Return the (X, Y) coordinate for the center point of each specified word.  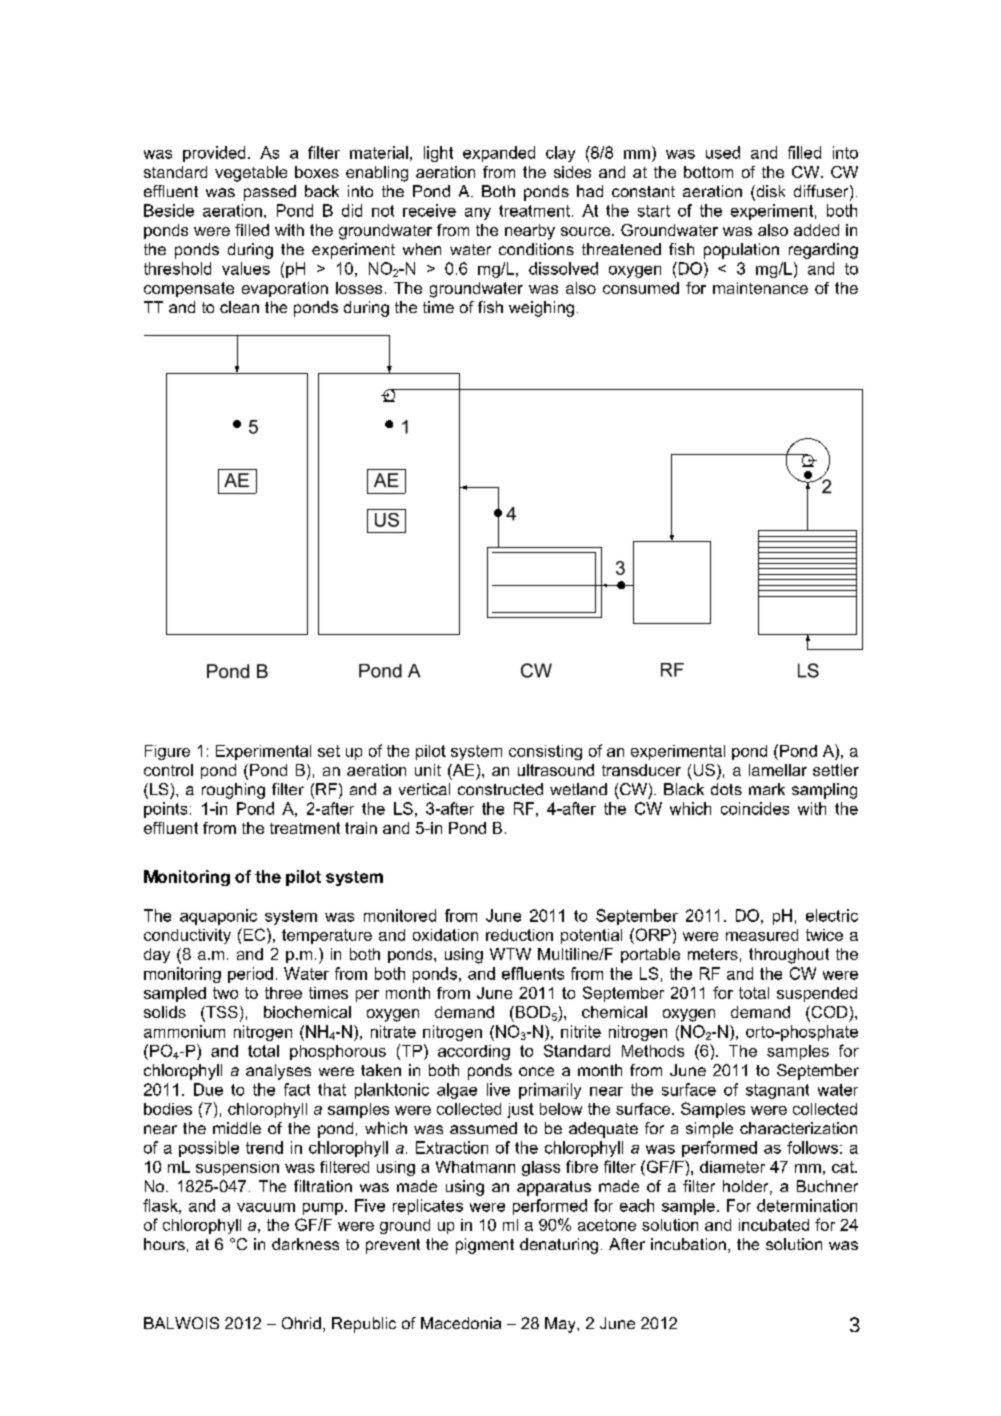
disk (769, 192)
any (478, 214)
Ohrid (301, 1323)
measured (762, 935)
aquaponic (218, 917)
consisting (545, 752)
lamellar (778, 770)
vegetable (251, 174)
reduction (519, 935)
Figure (167, 752)
